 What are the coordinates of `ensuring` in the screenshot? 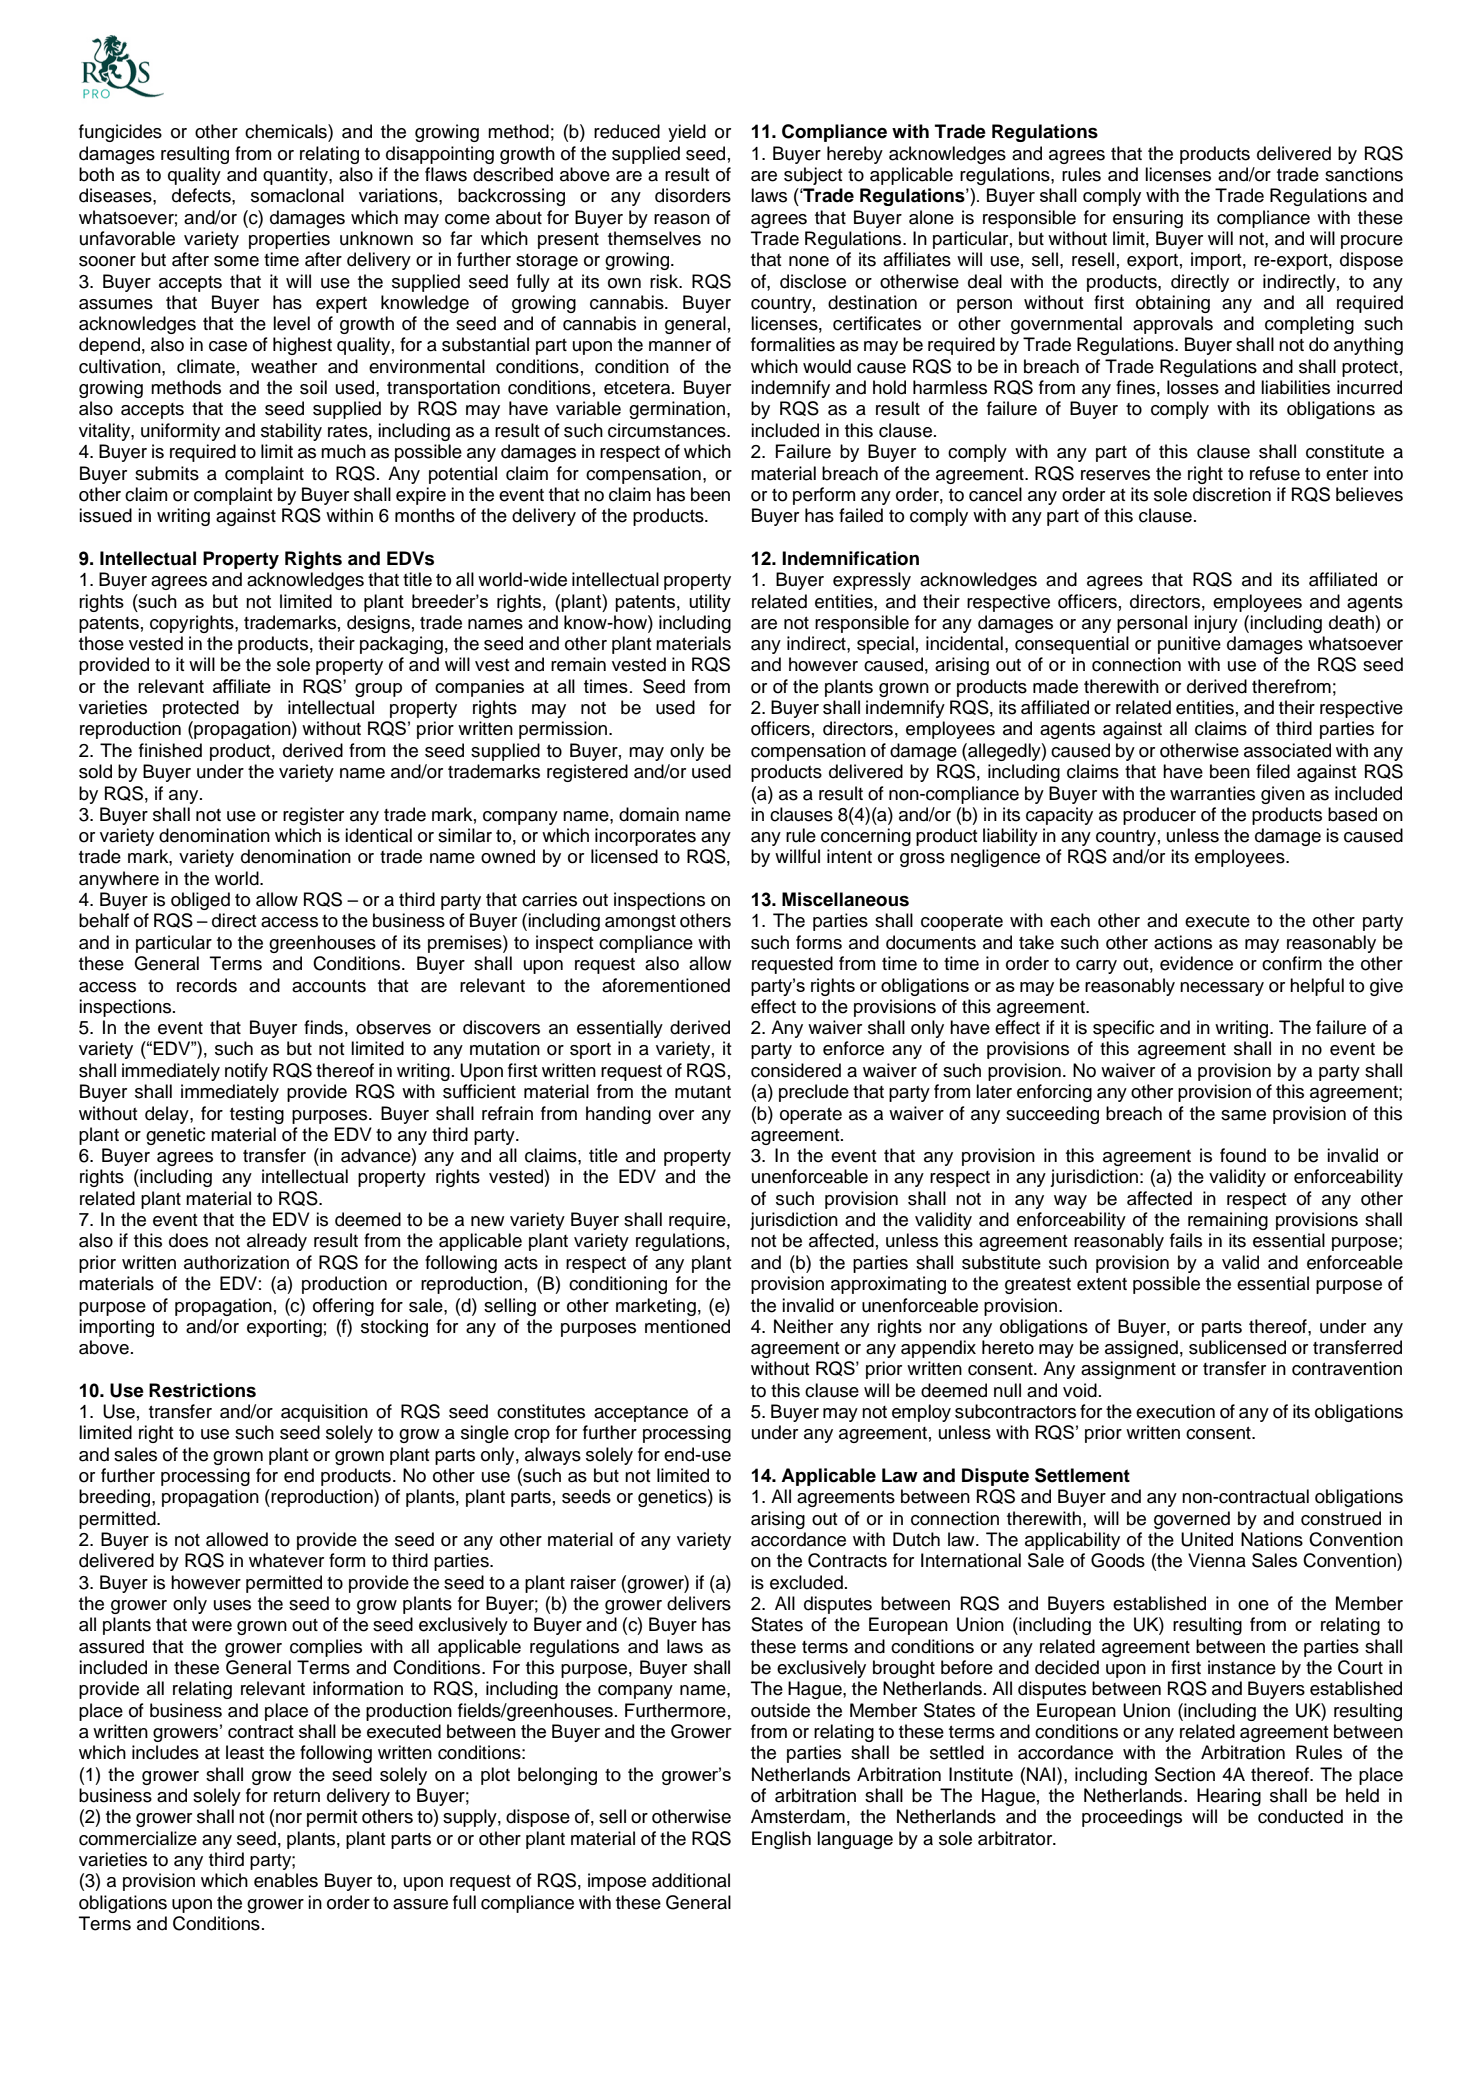 It's located at (1148, 219).
